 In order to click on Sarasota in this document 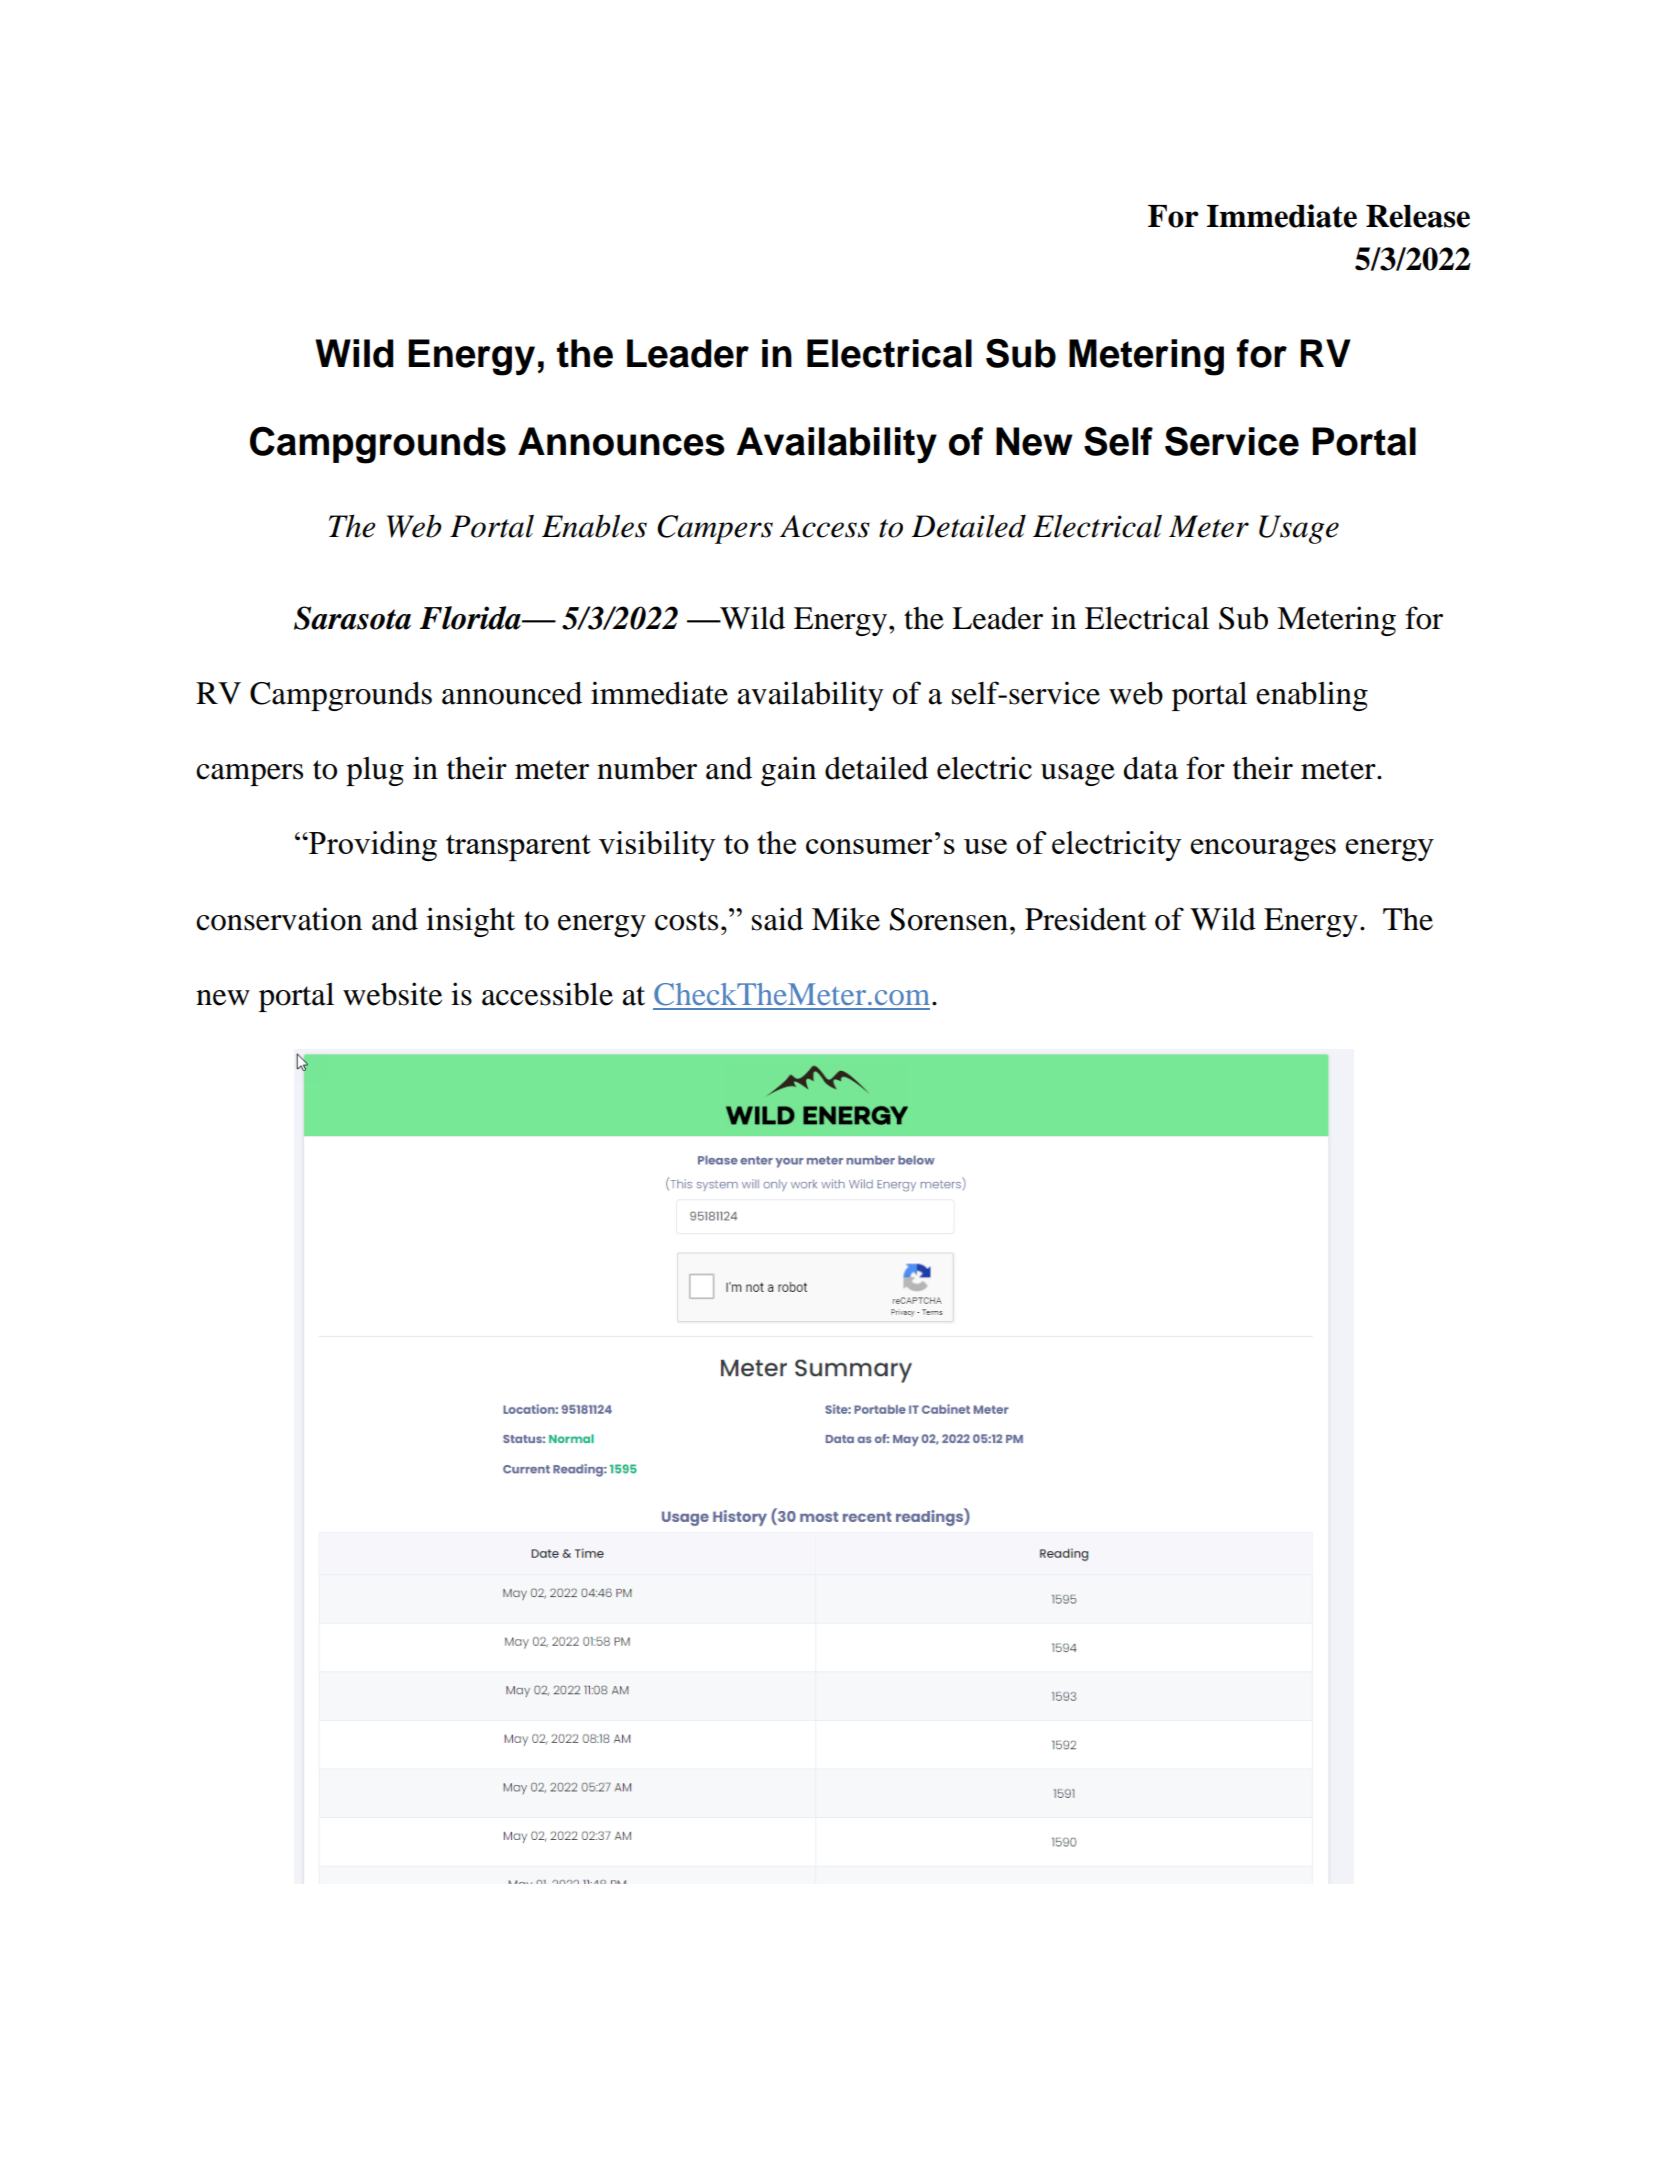, I will do `click(352, 618)`.
